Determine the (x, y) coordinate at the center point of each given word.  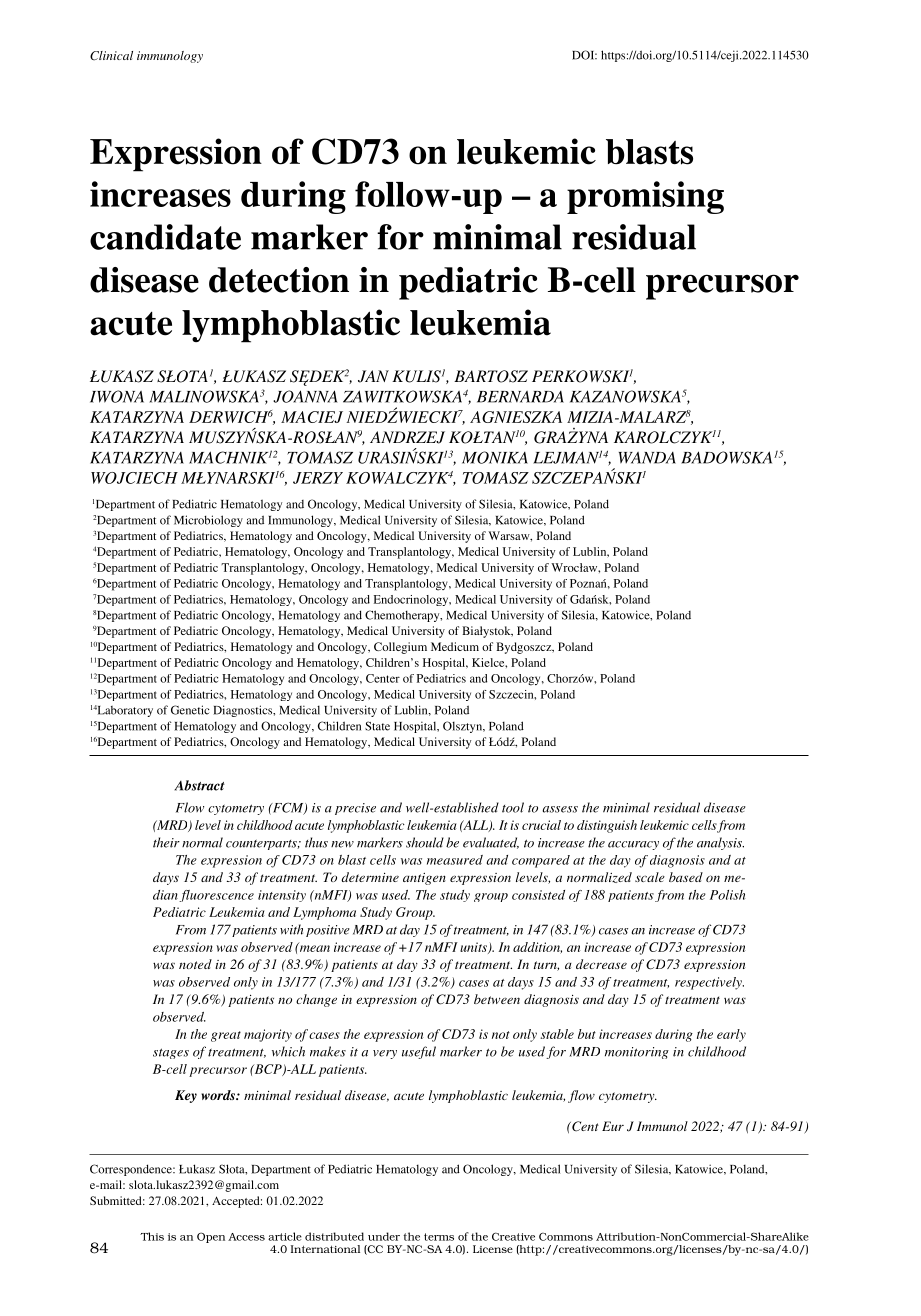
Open (211, 1237)
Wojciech (134, 478)
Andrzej (407, 437)
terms (439, 1237)
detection (279, 280)
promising (645, 197)
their (166, 842)
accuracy (633, 845)
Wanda (647, 458)
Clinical (111, 56)
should (425, 842)
